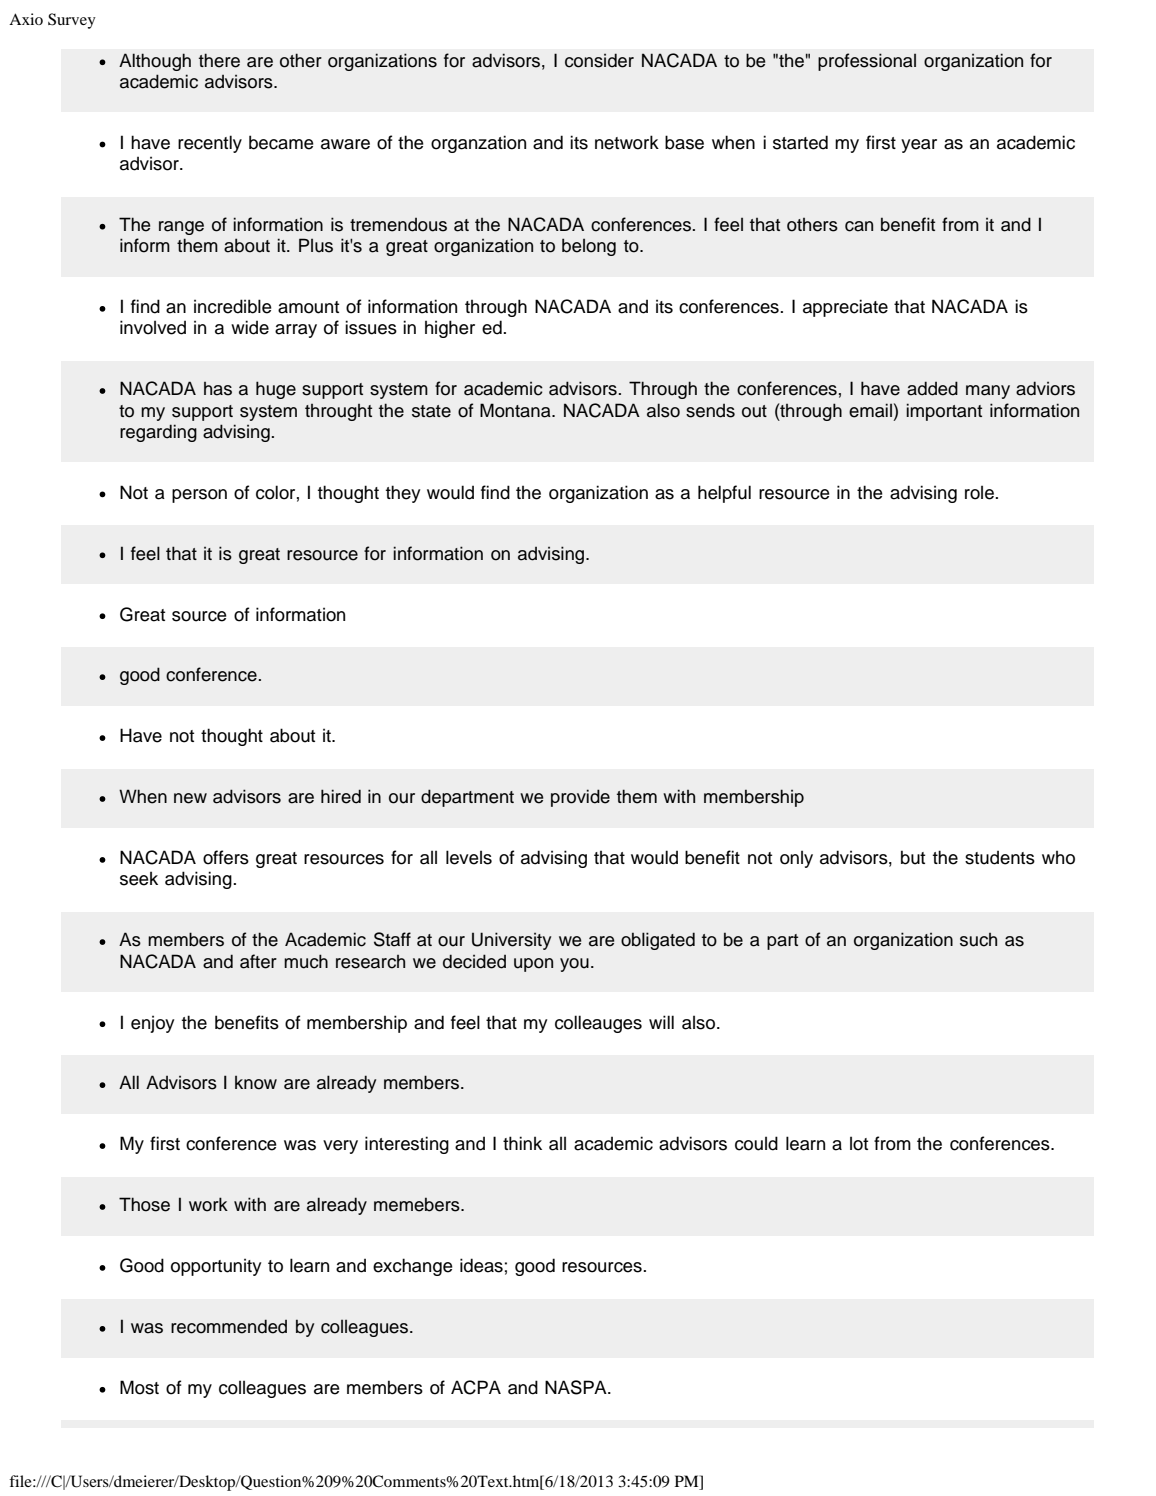 The height and width of the page is (1496, 1156). Describe the element at coordinates (599, 60) in the page. I see `consider` at that location.
